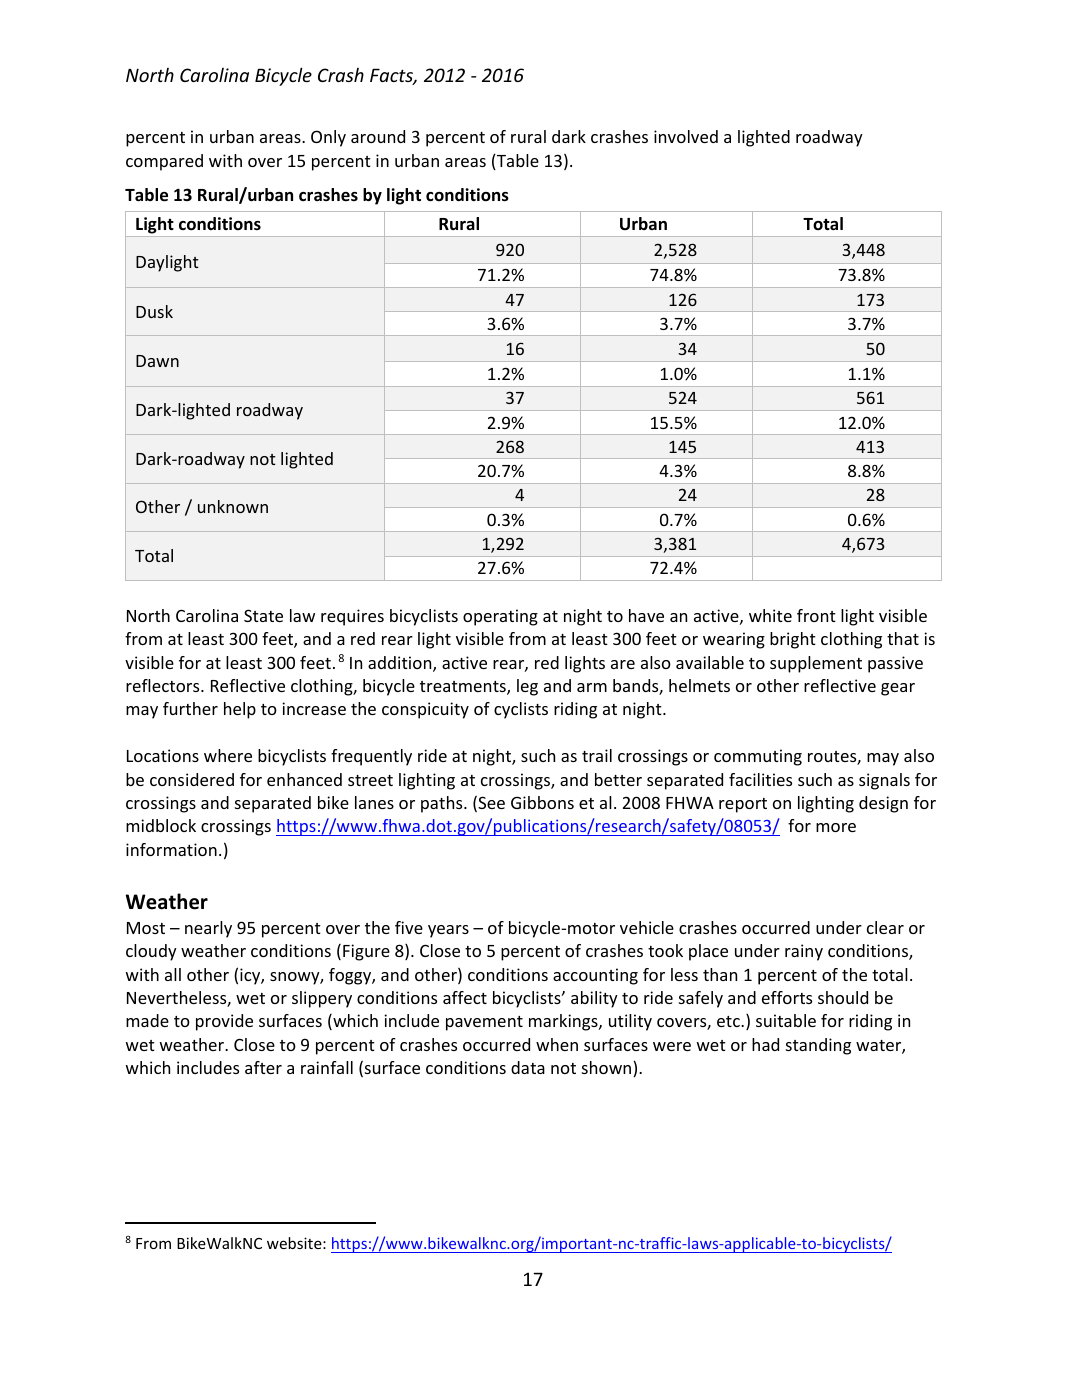 This screenshot has height=1380, width=1066. Describe the element at coordinates (770, 615) in the screenshot. I see `white` at that location.
